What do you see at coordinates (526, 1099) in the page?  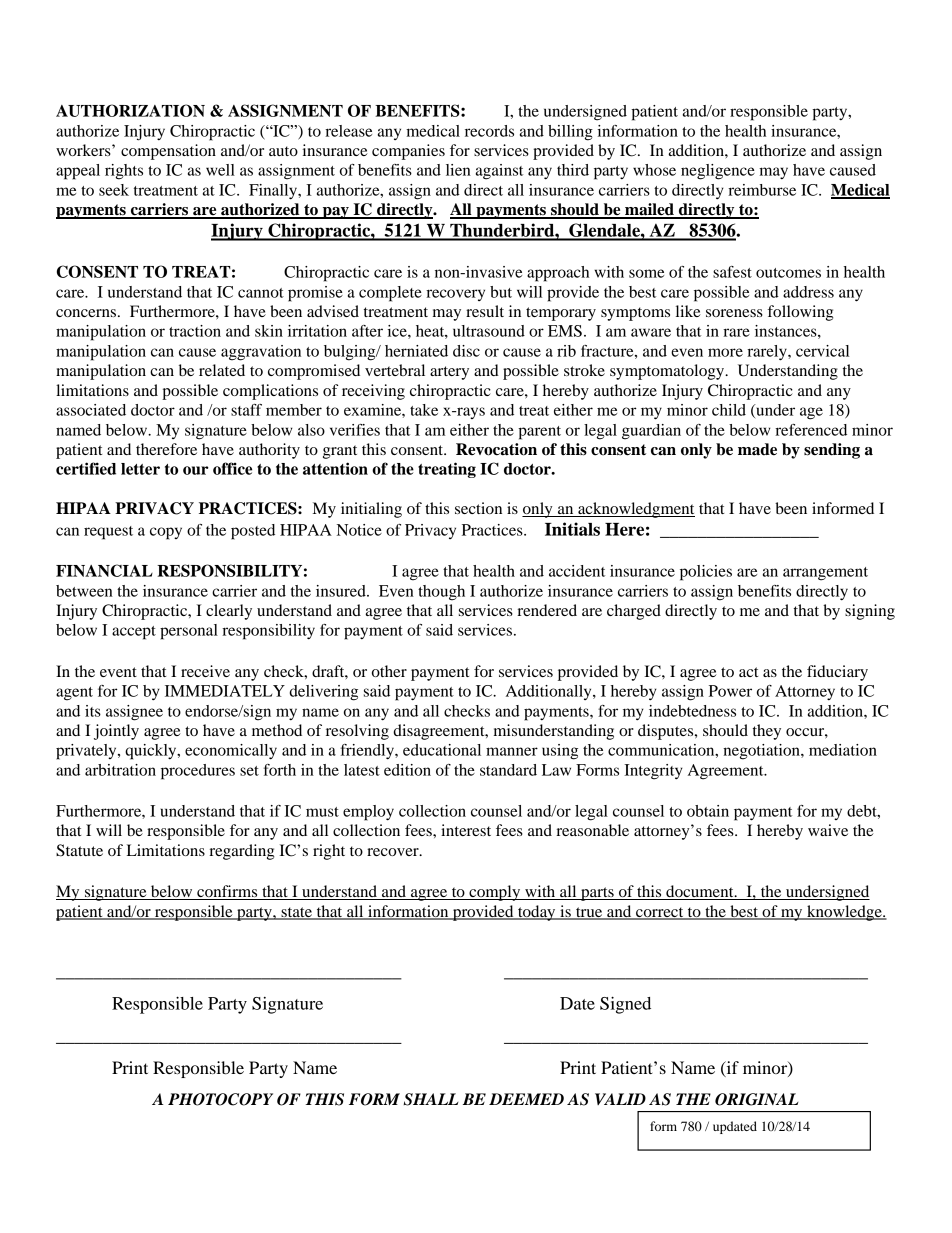 I see `DEEMED` at bounding box center [526, 1099].
